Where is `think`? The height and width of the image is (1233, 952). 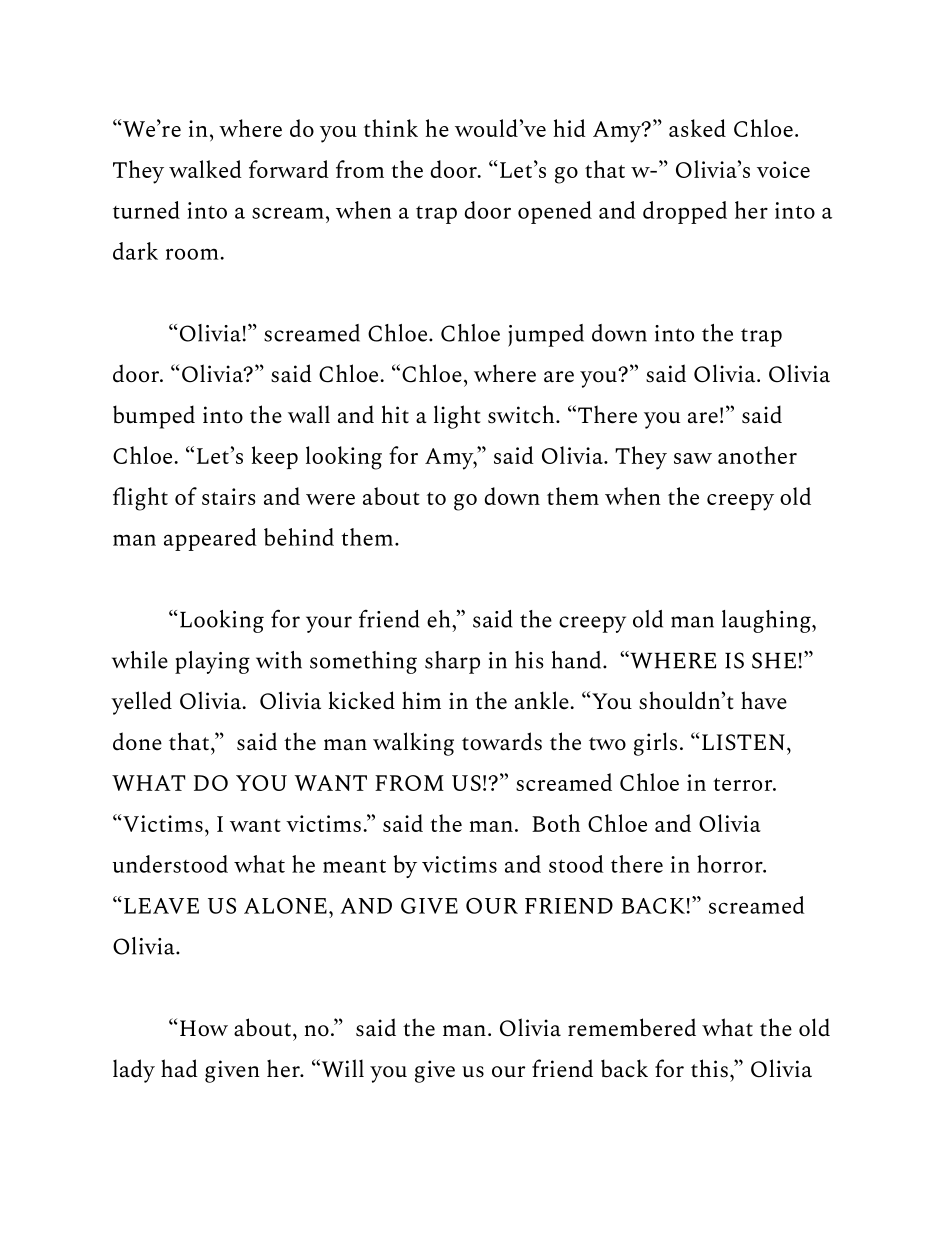 think is located at coordinates (391, 128).
